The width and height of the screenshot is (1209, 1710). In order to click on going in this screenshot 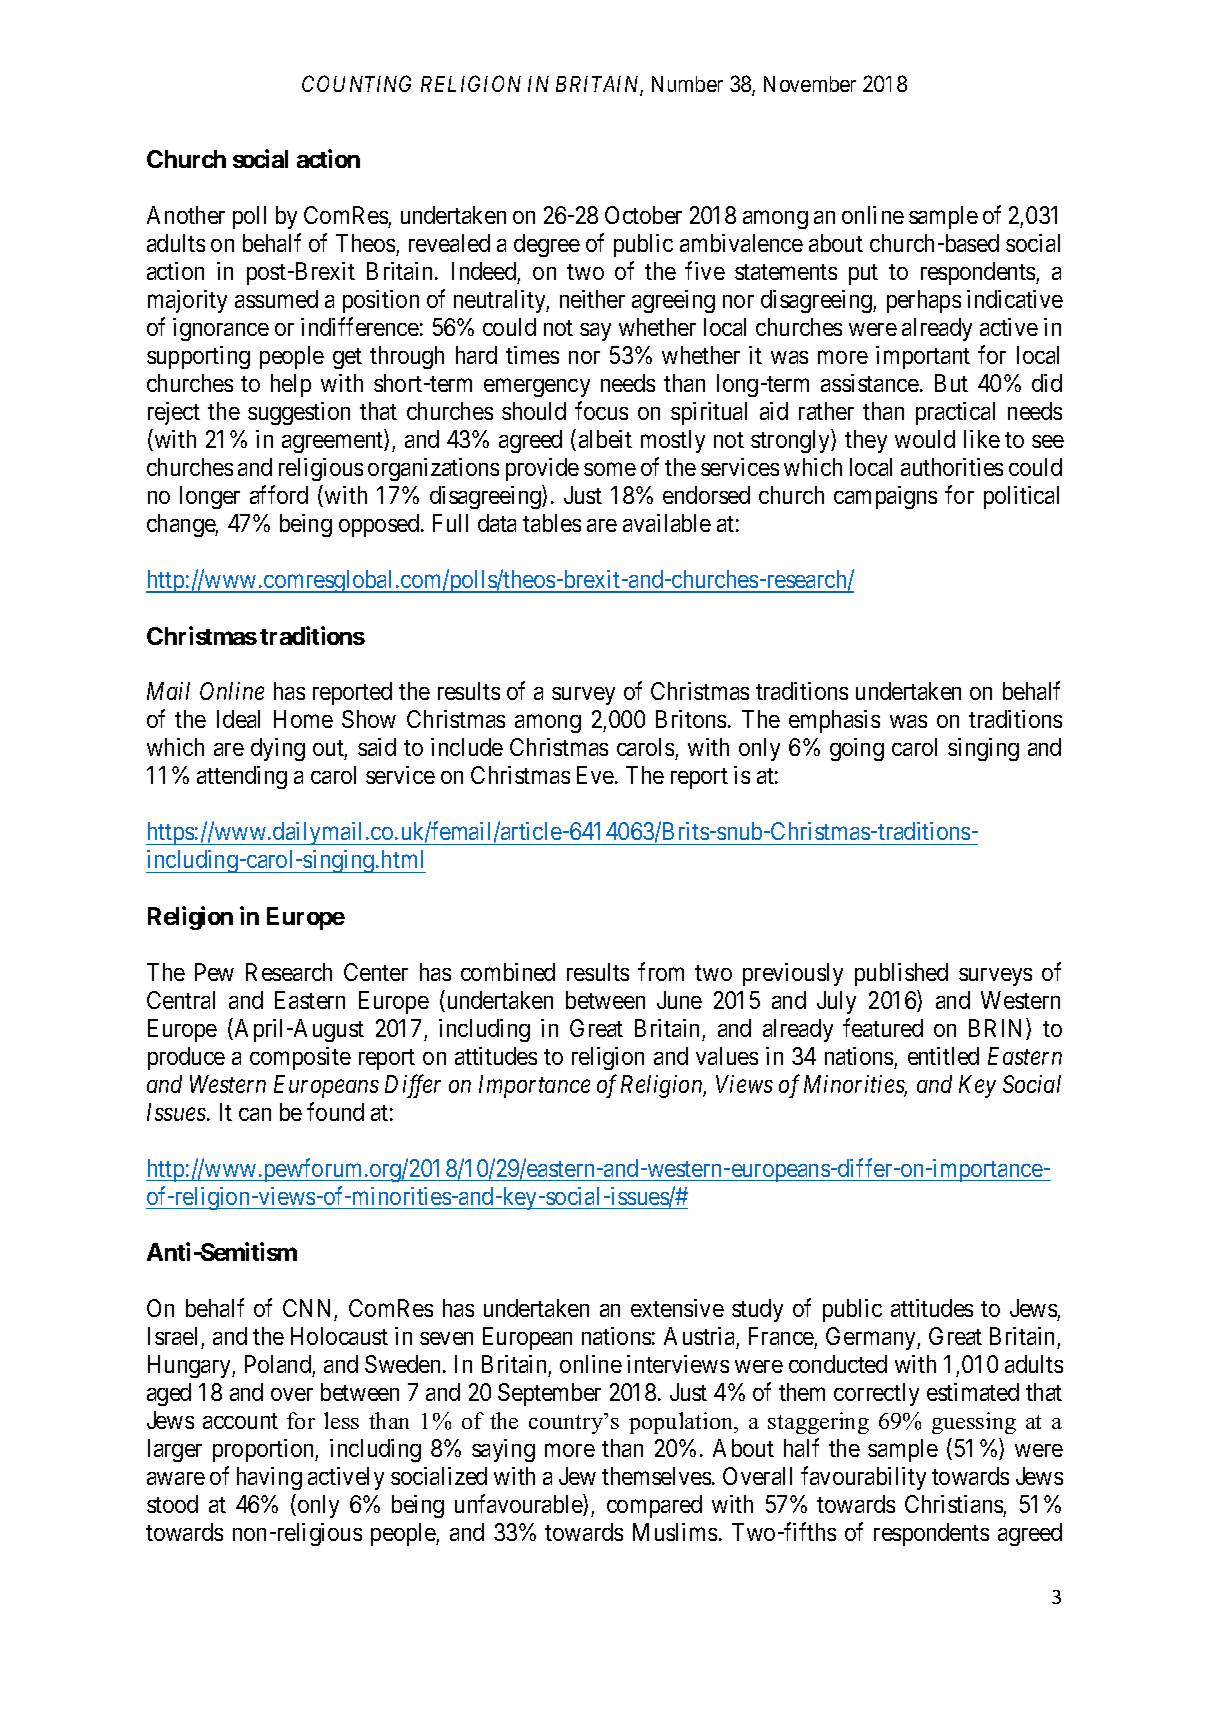, I will do `click(857, 749)`.
